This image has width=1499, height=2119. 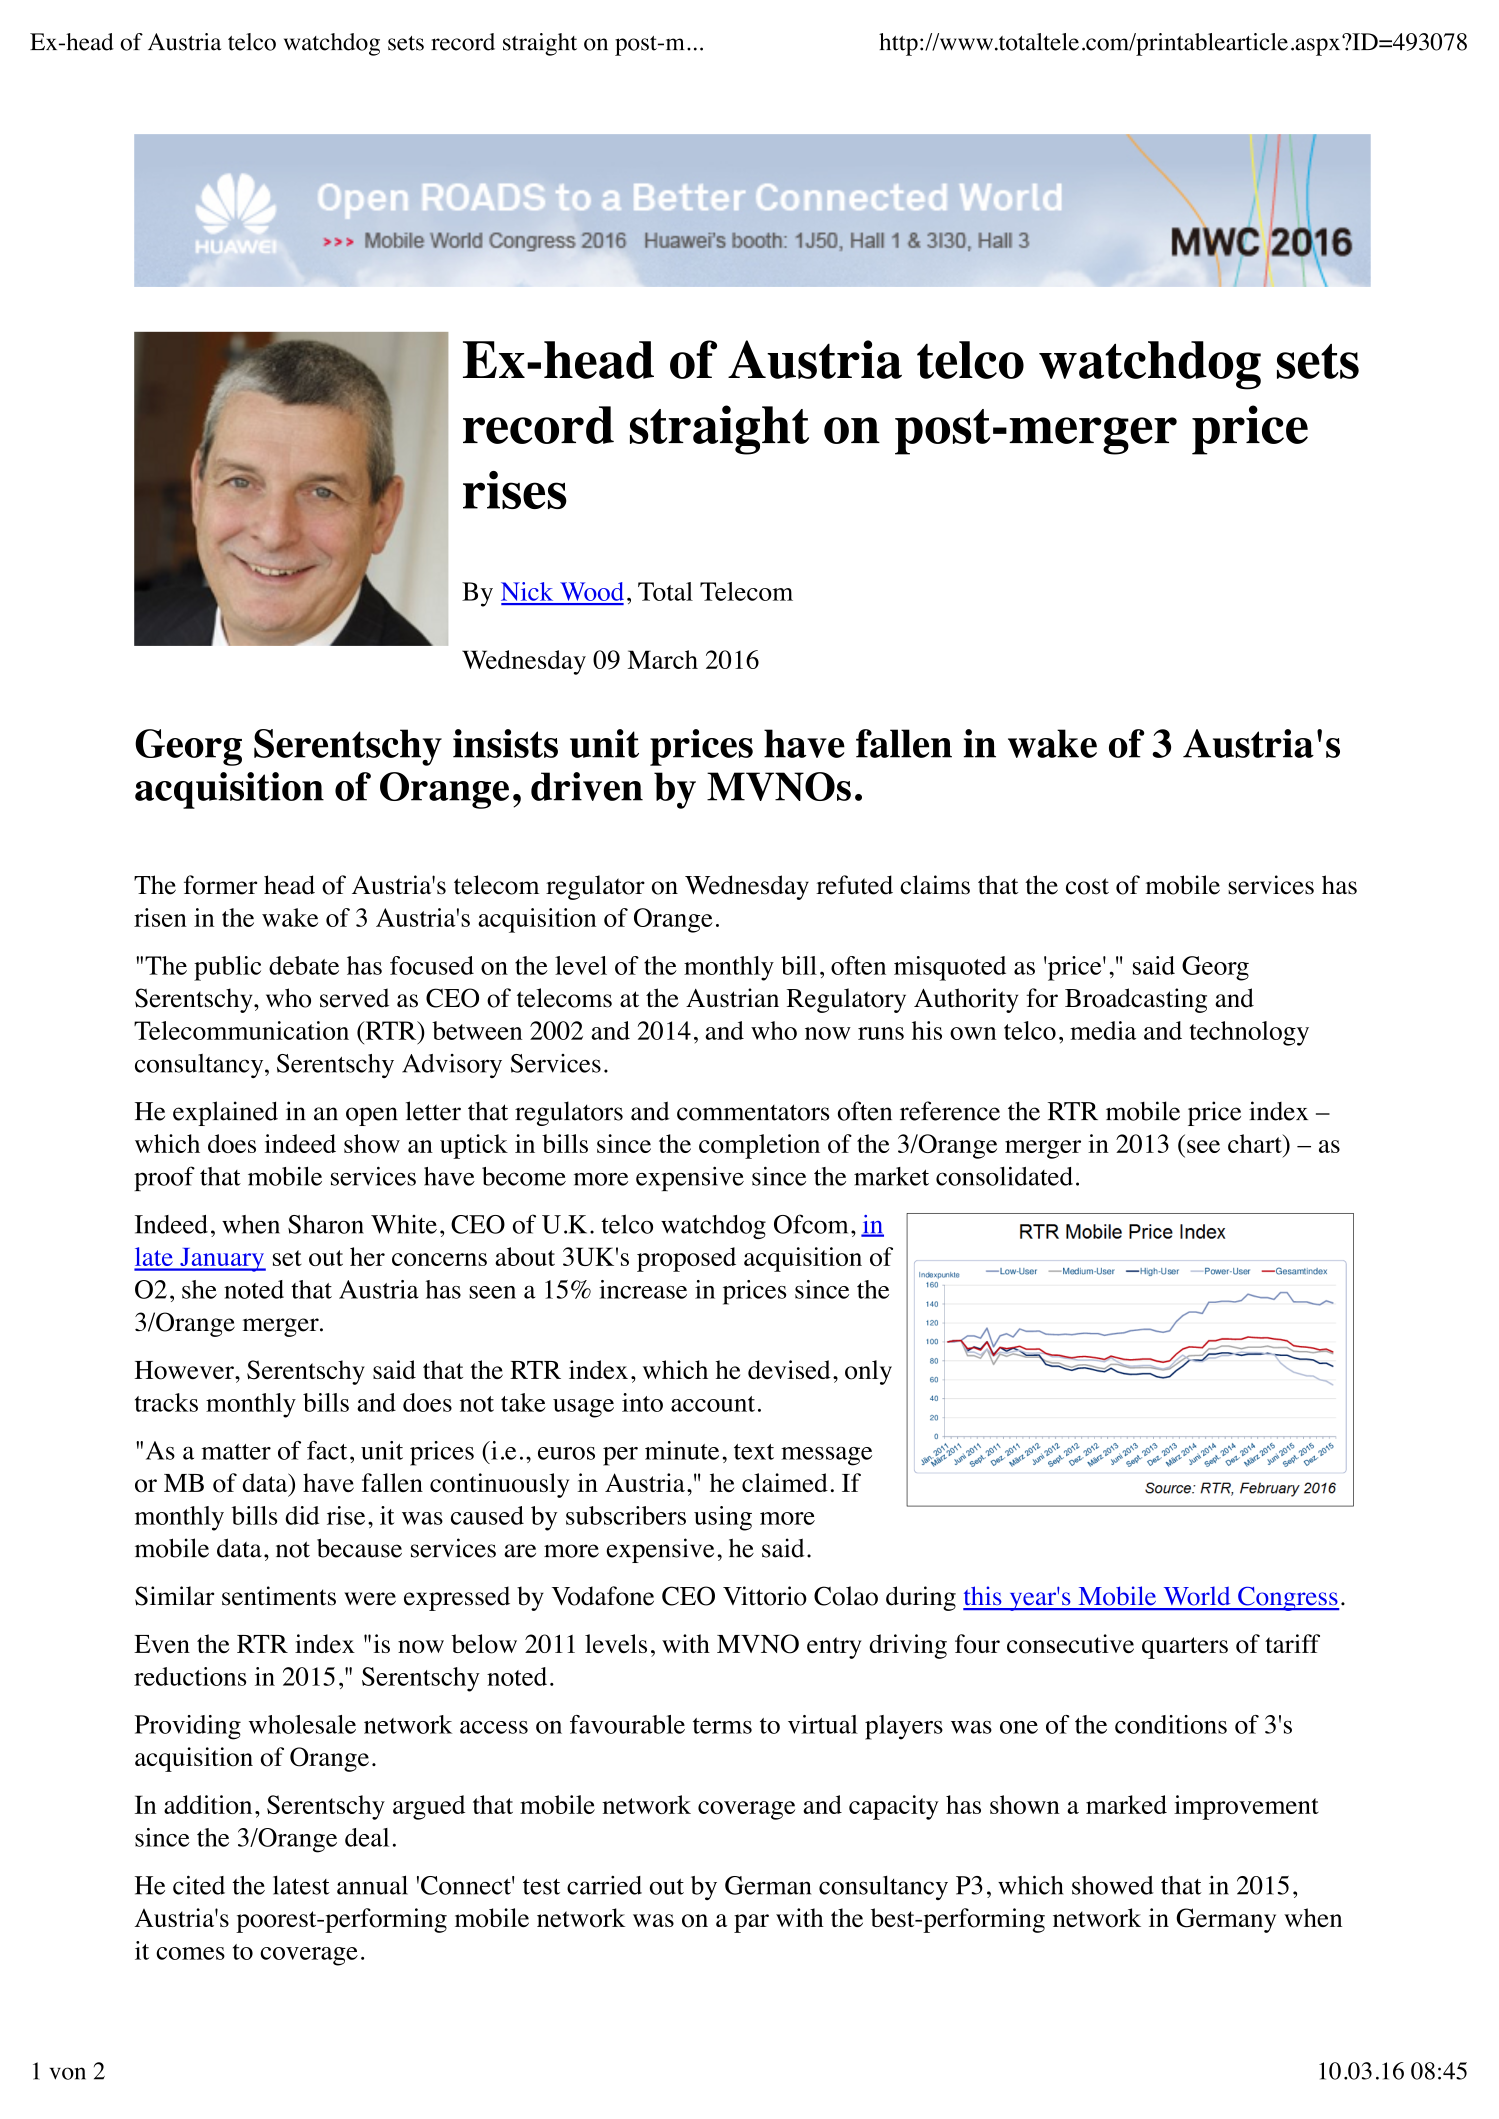 I want to click on comes, so click(x=190, y=1953).
